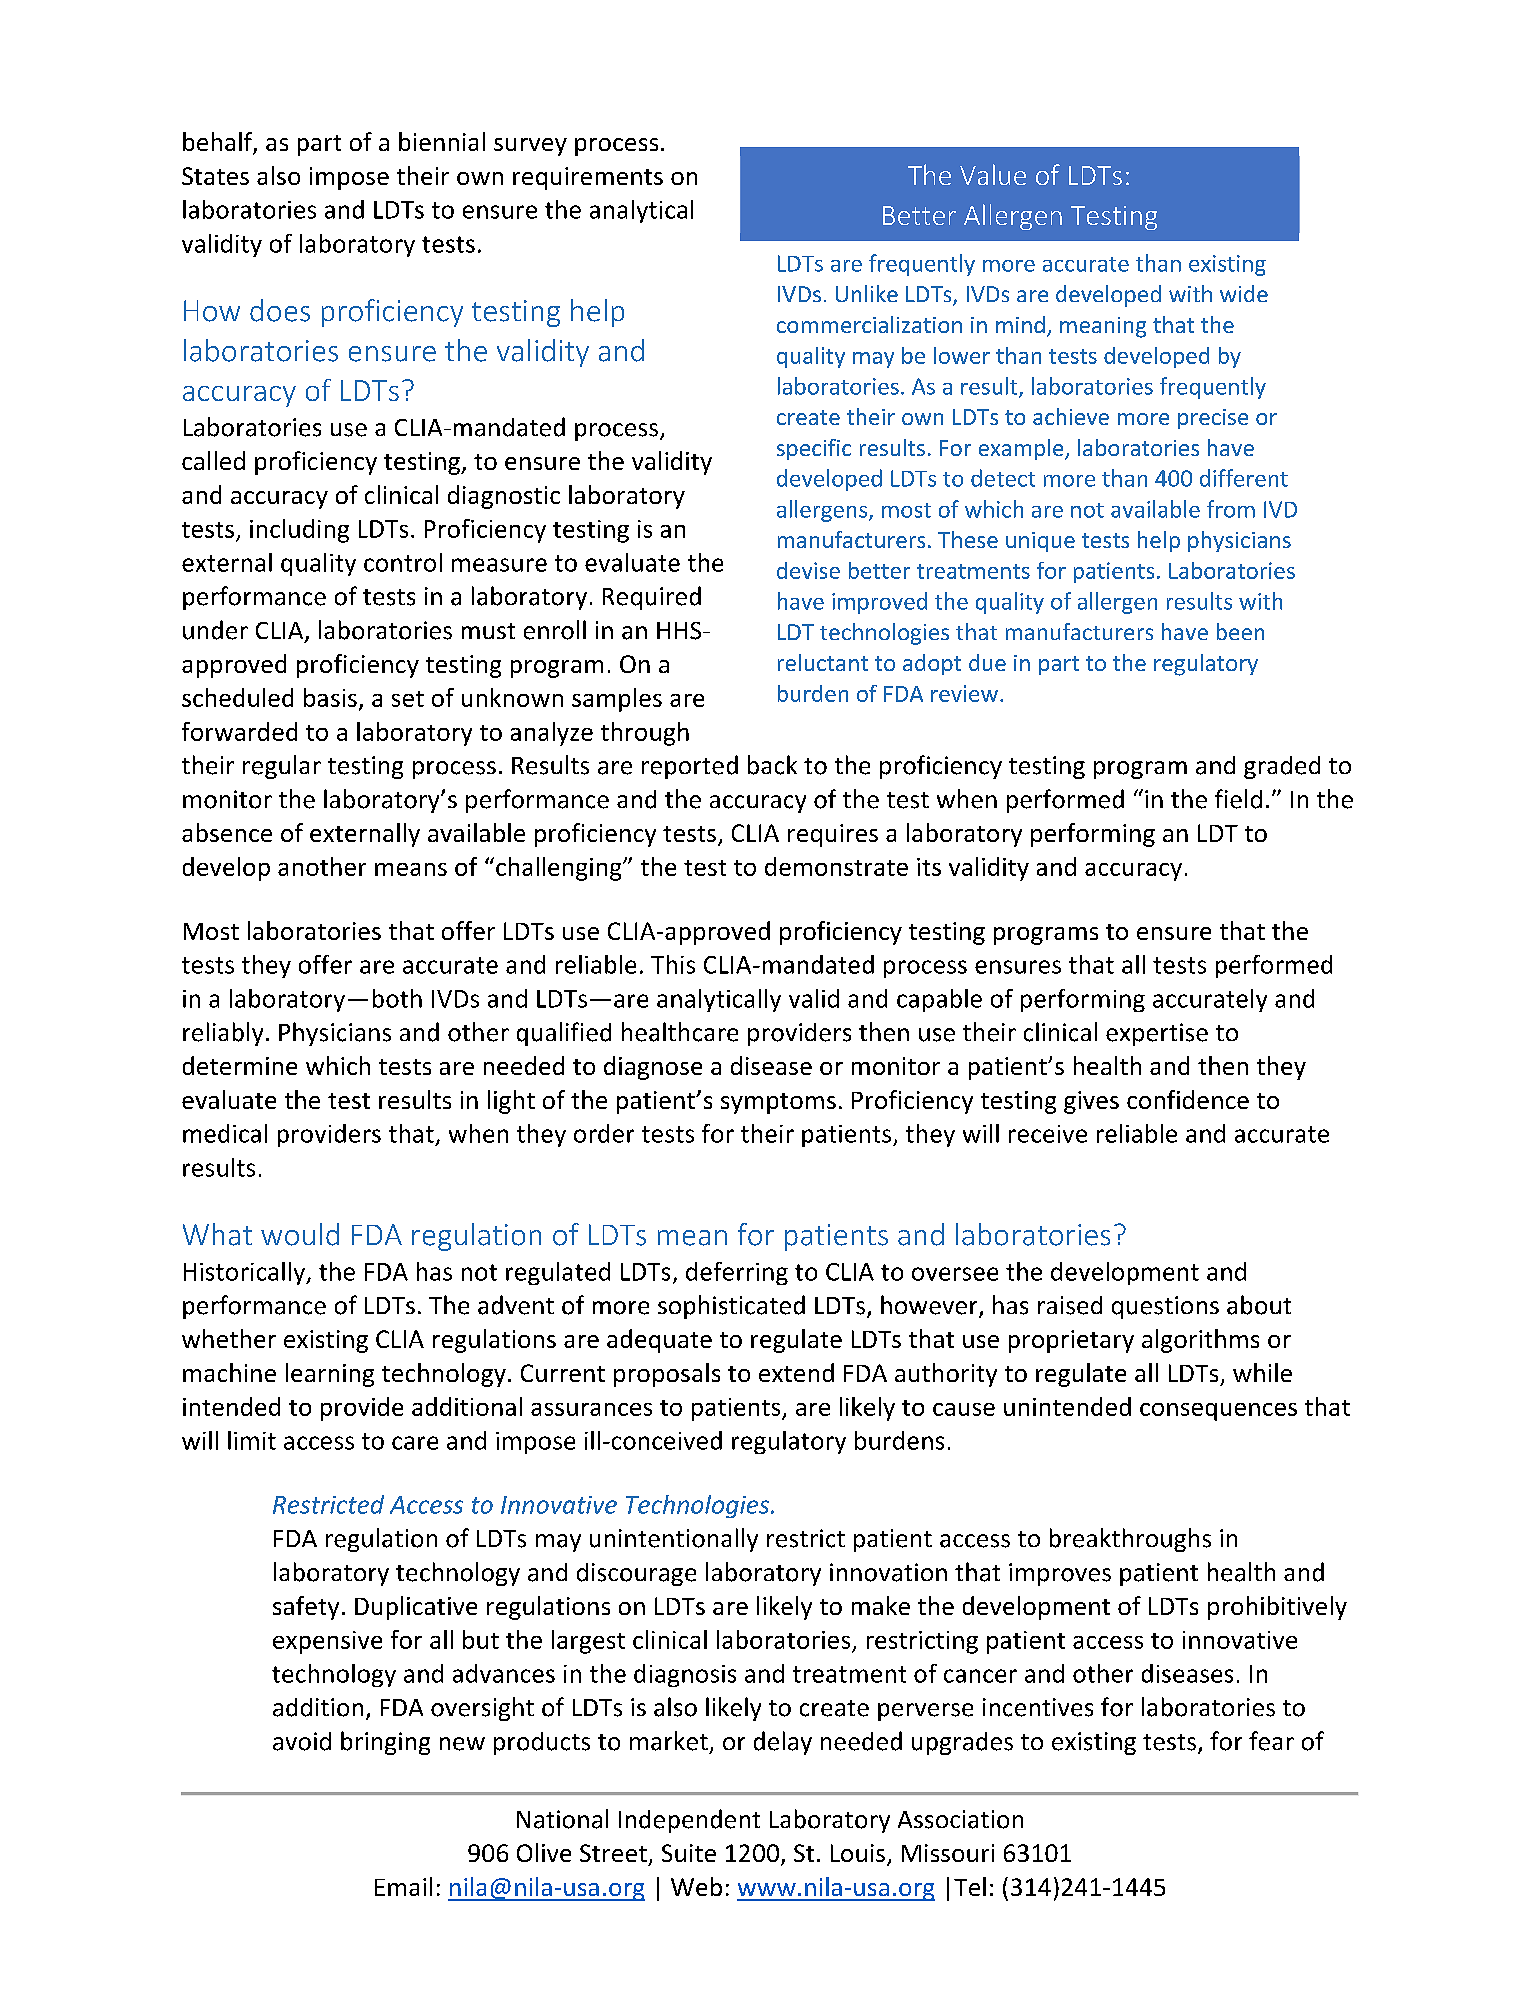 This document has width=1540, height=1994. What do you see at coordinates (442, 141) in the document?
I see `biennial` at bounding box center [442, 141].
